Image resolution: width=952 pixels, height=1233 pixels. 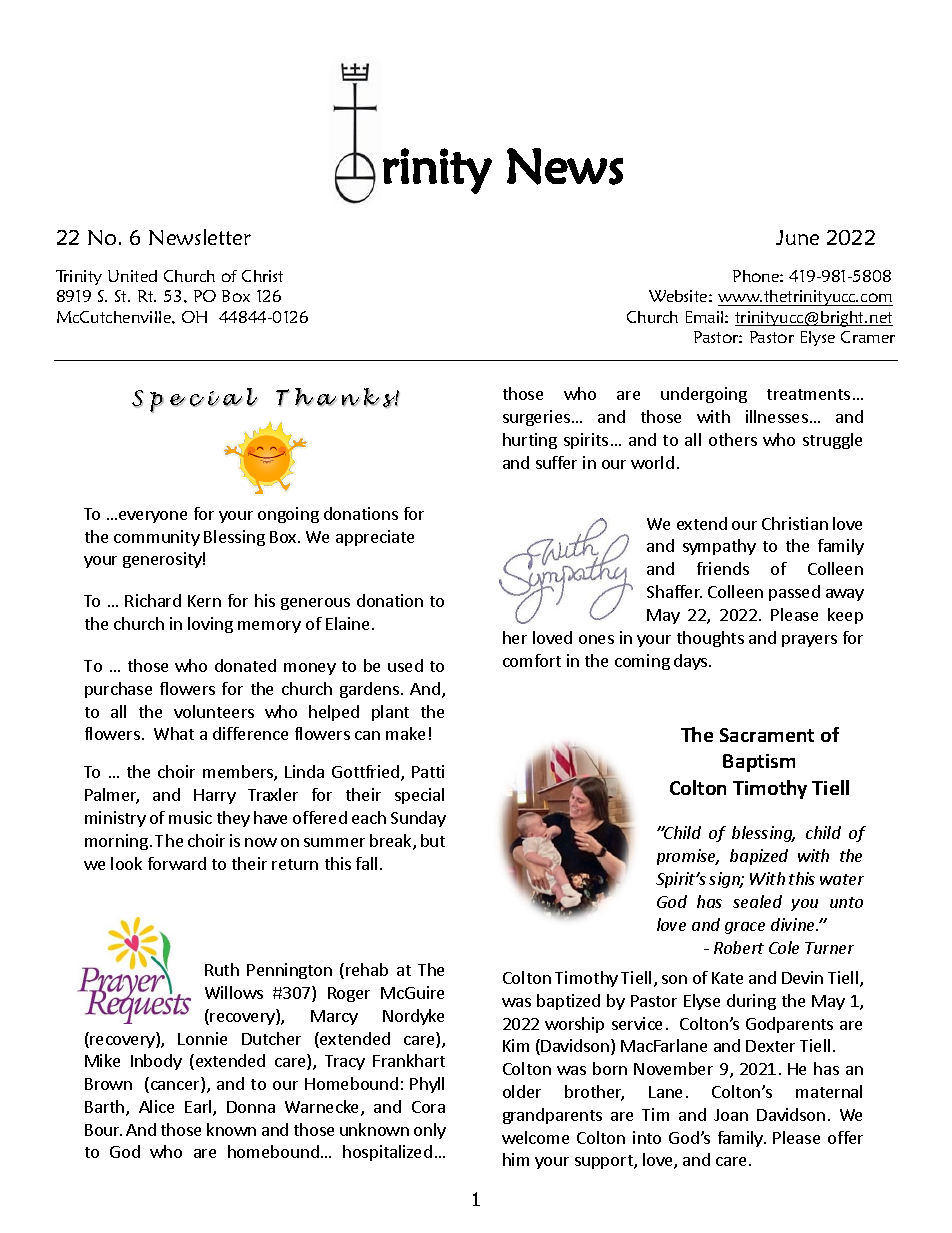 What do you see at coordinates (132, 276) in the page?
I see `United` at bounding box center [132, 276].
